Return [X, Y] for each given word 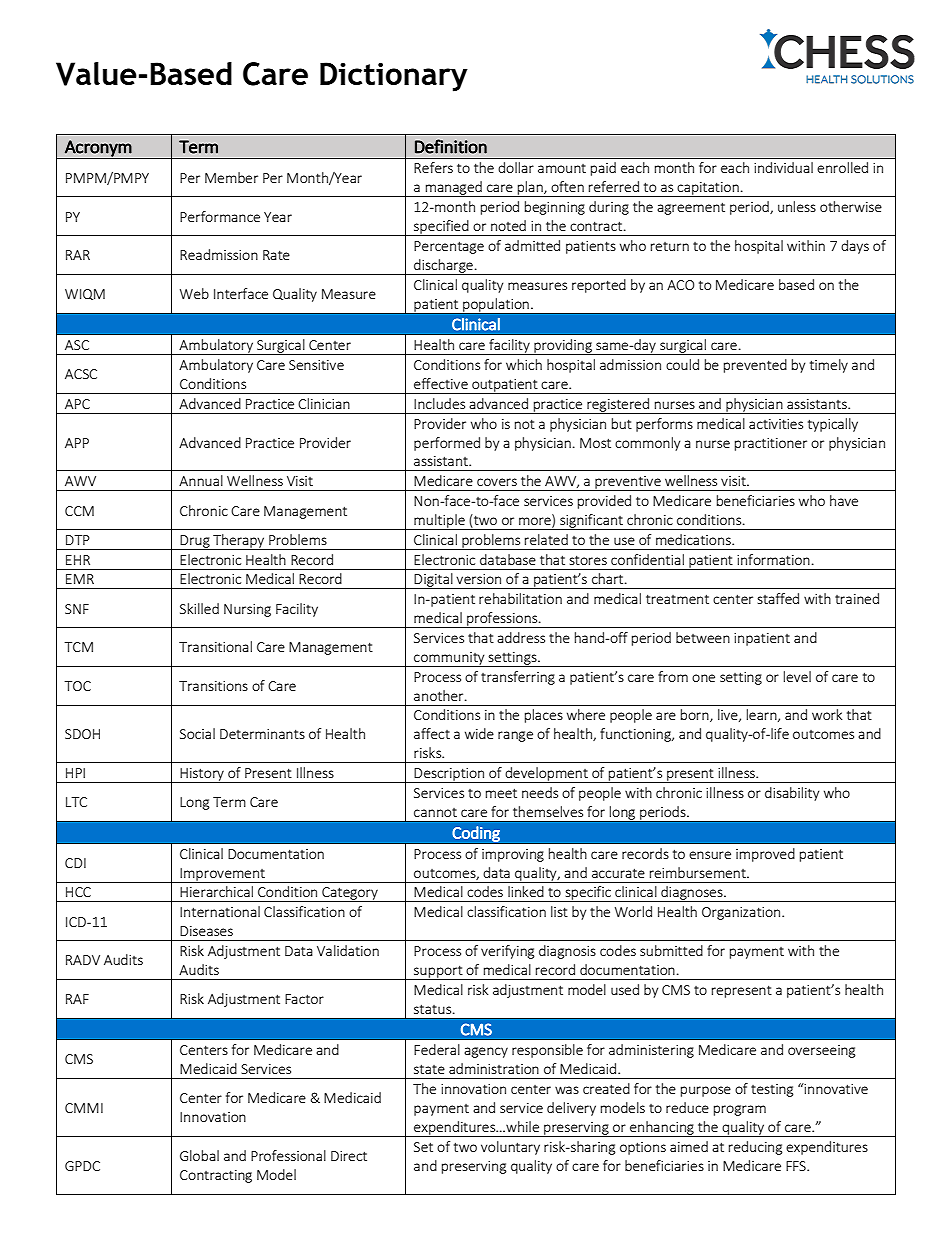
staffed [778, 598]
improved [765, 855]
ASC [77, 345]
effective [441, 383]
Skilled [199, 608]
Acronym [98, 149]
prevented [755, 366]
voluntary [510, 1148]
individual [783, 167]
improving [513, 855]
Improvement [223, 875]
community [449, 659]
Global [199, 1155]
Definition [451, 146]
